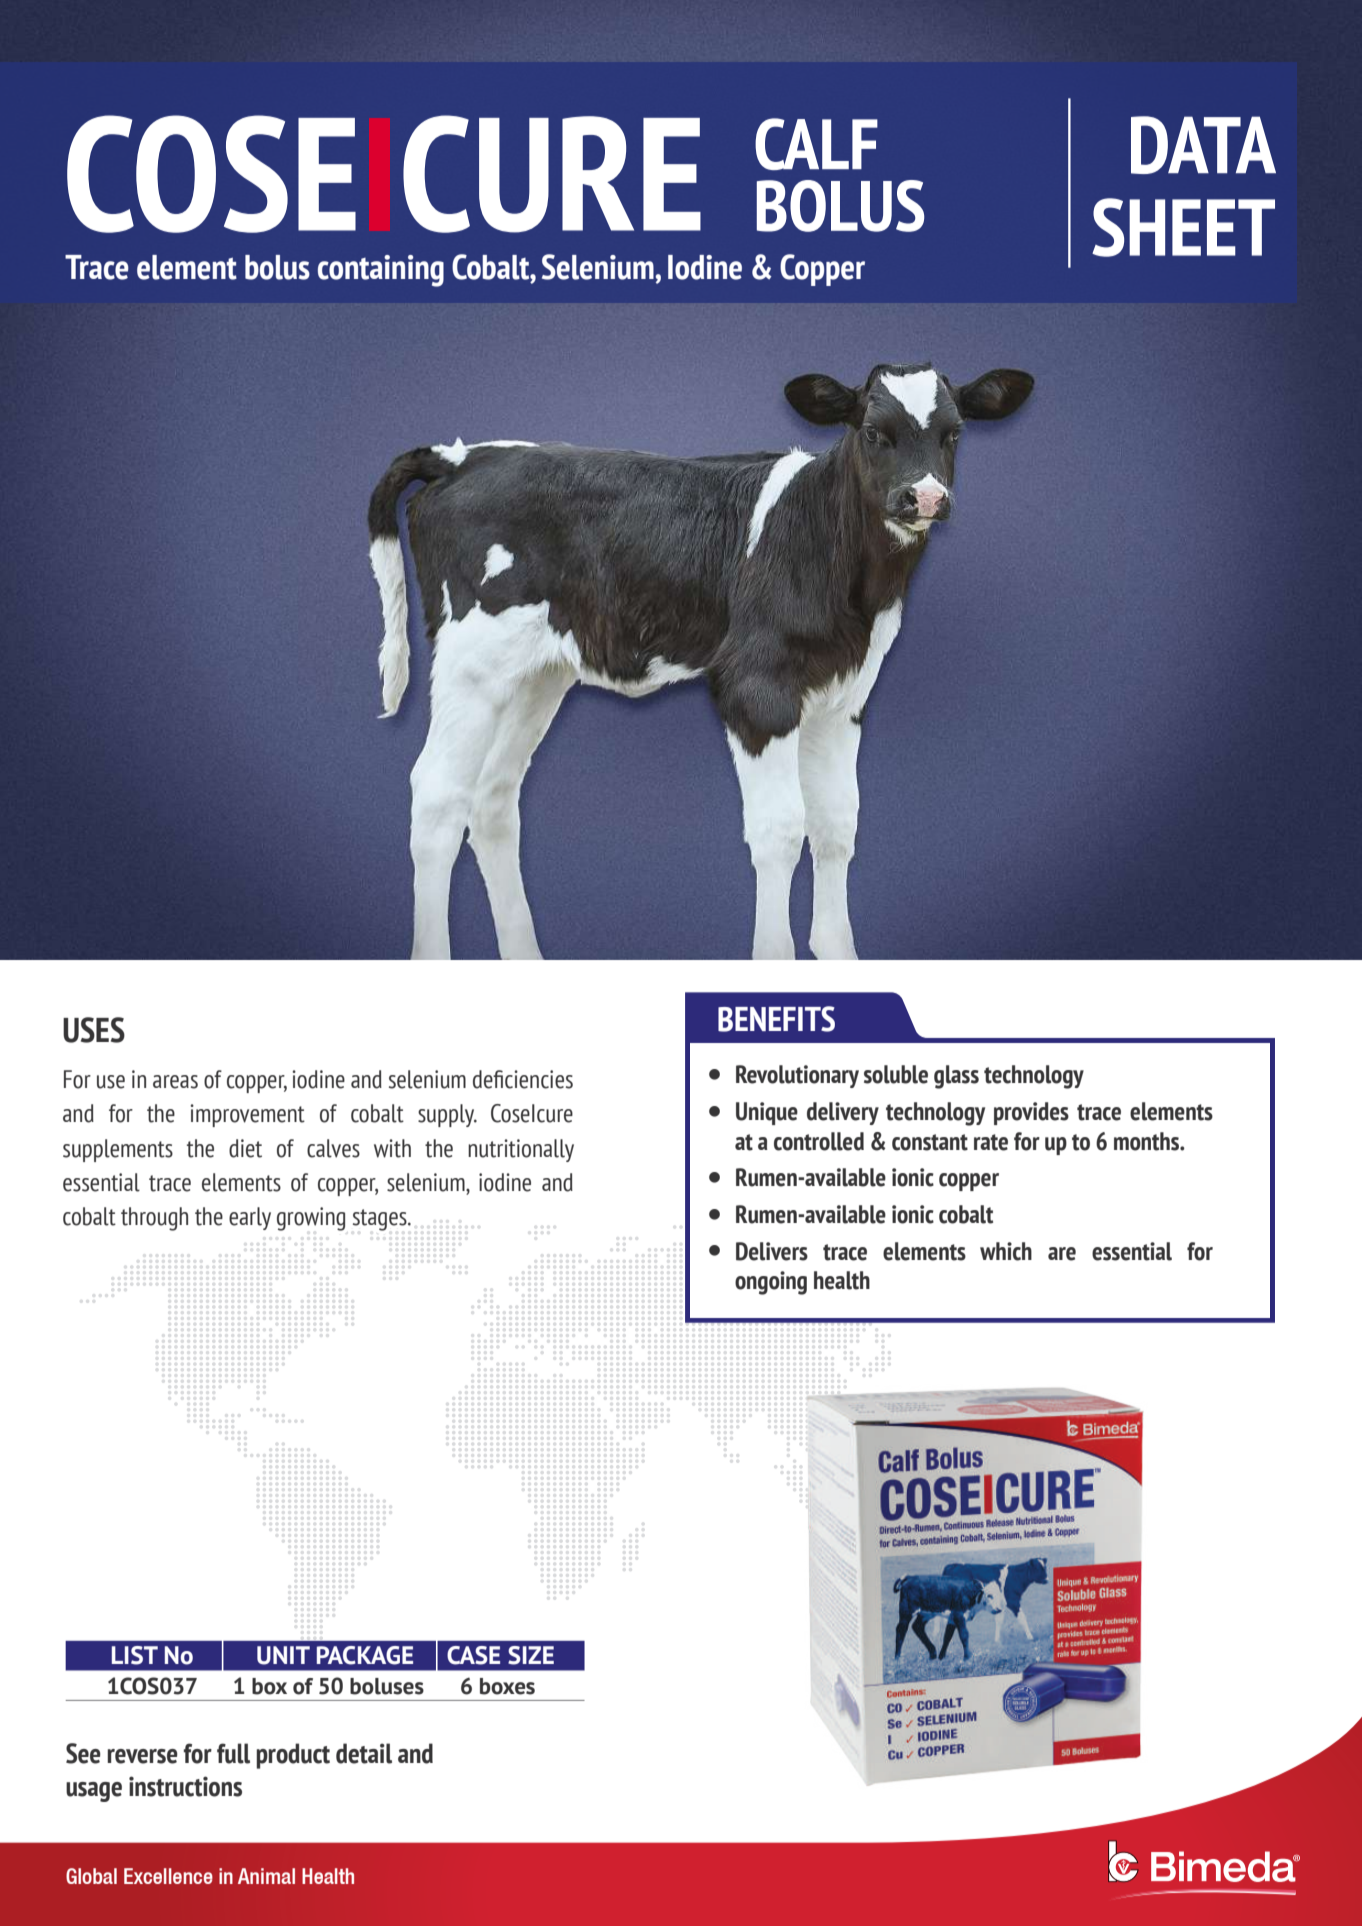 The height and width of the image is (1926, 1362). I want to click on provides, so click(1031, 1113).
